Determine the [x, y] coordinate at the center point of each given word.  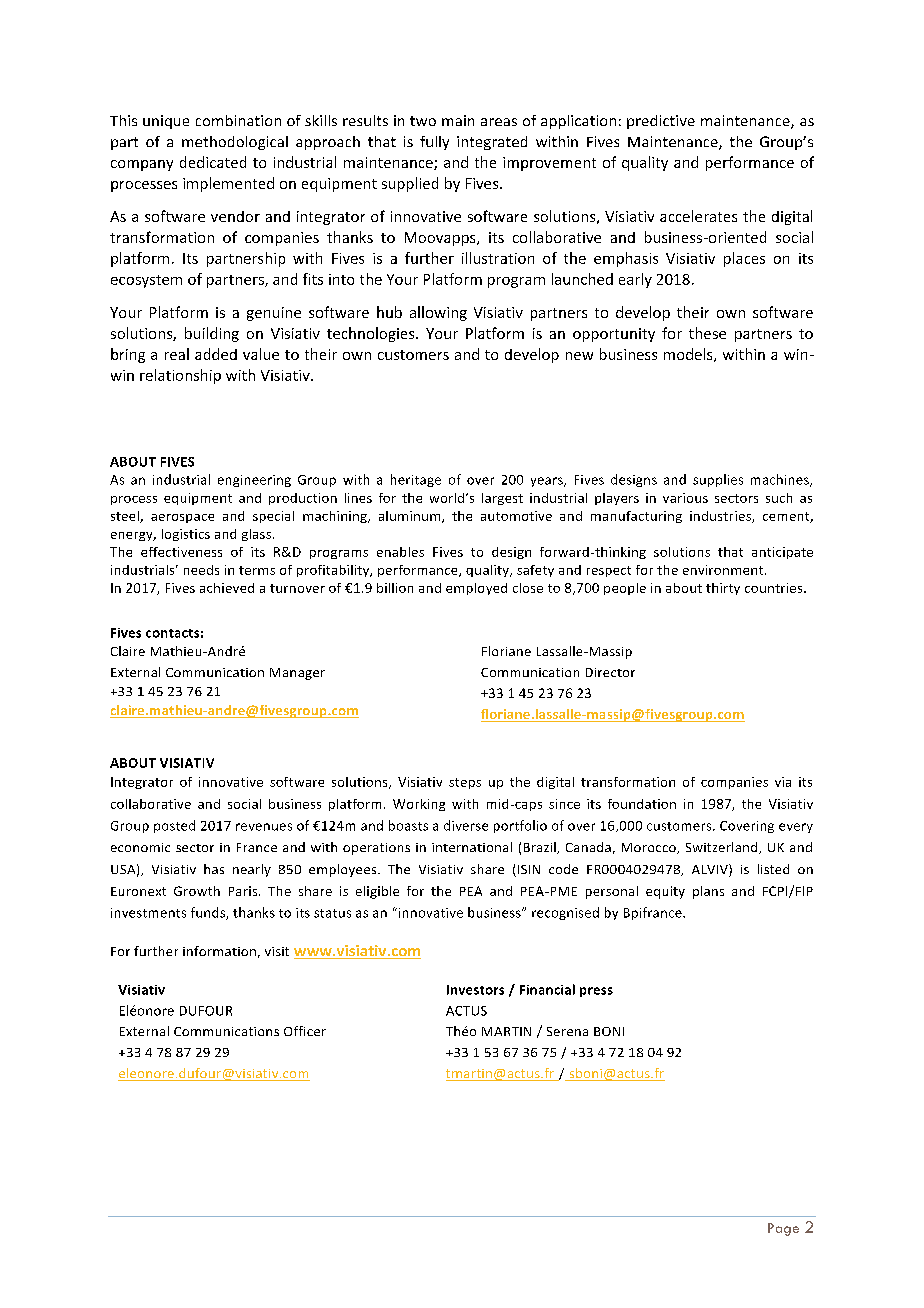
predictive [661, 122]
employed [476, 589]
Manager [297, 674]
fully [434, 143]
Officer [305, 1031]
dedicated [213, 162]
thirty [723, 589]
